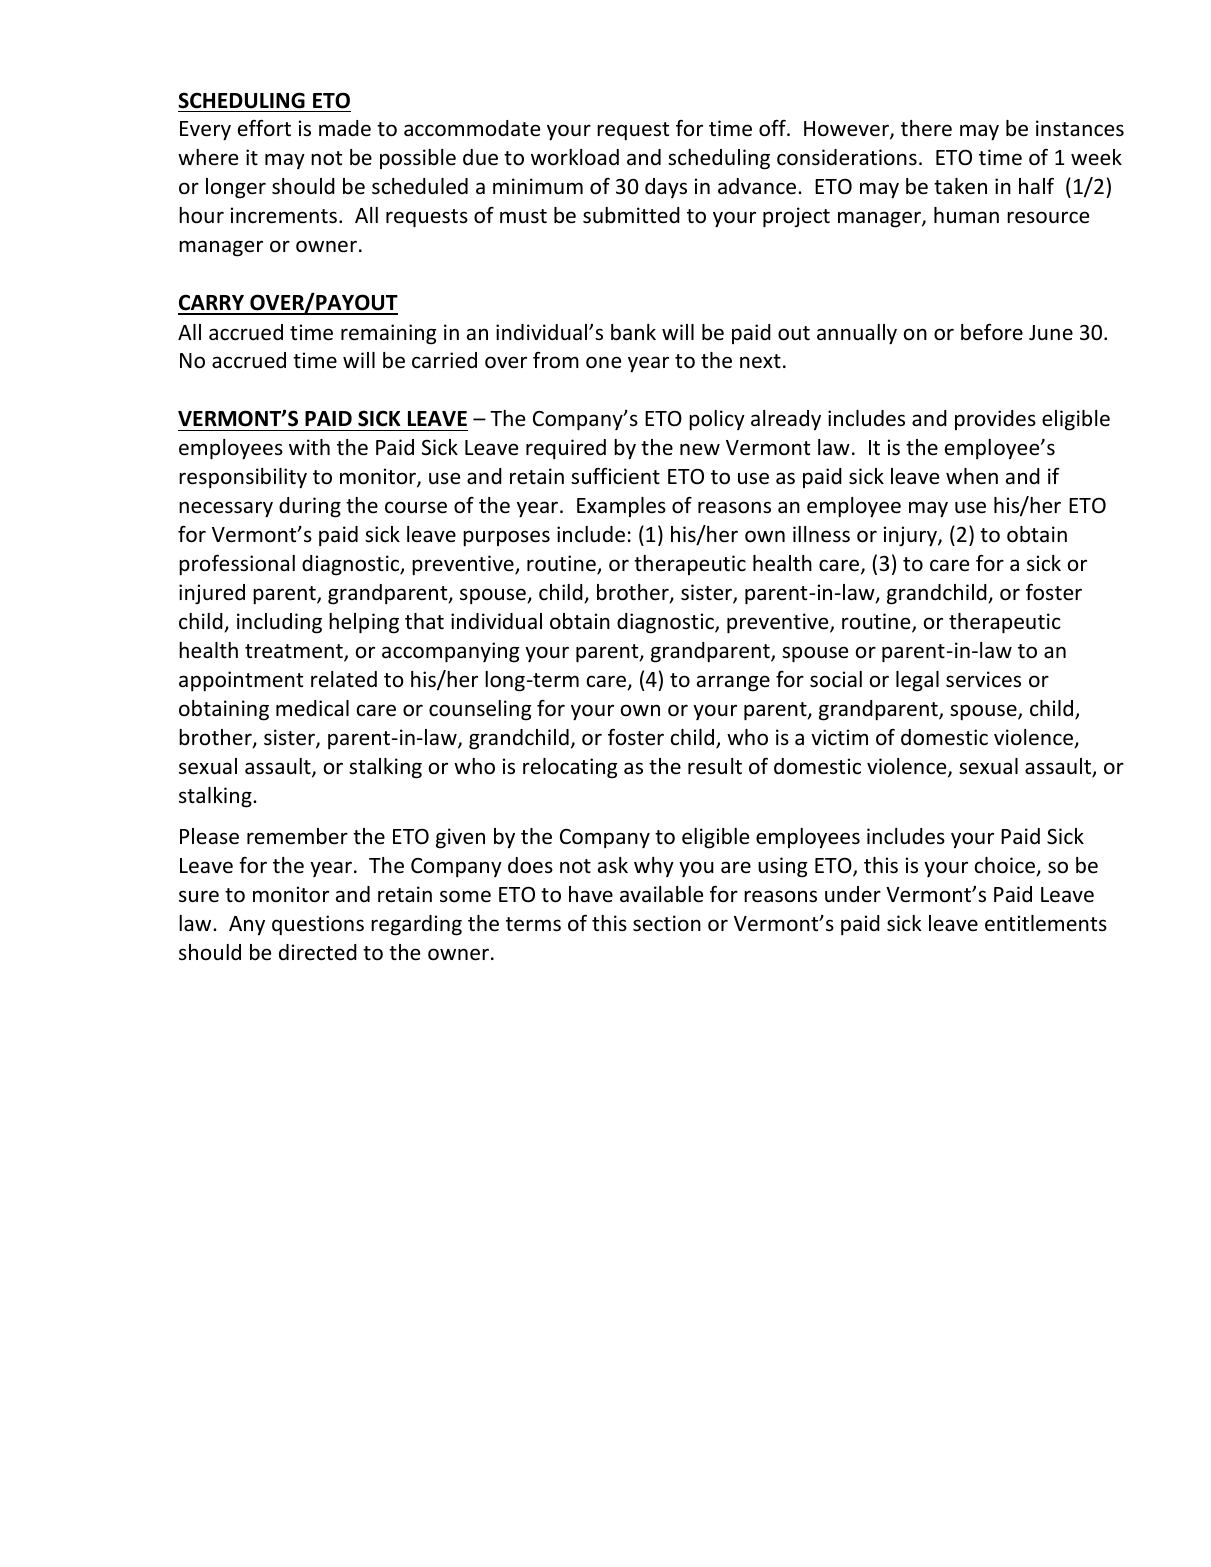 This page has height=1567, width=1211. I want to click on provides, so click(995, 420).
